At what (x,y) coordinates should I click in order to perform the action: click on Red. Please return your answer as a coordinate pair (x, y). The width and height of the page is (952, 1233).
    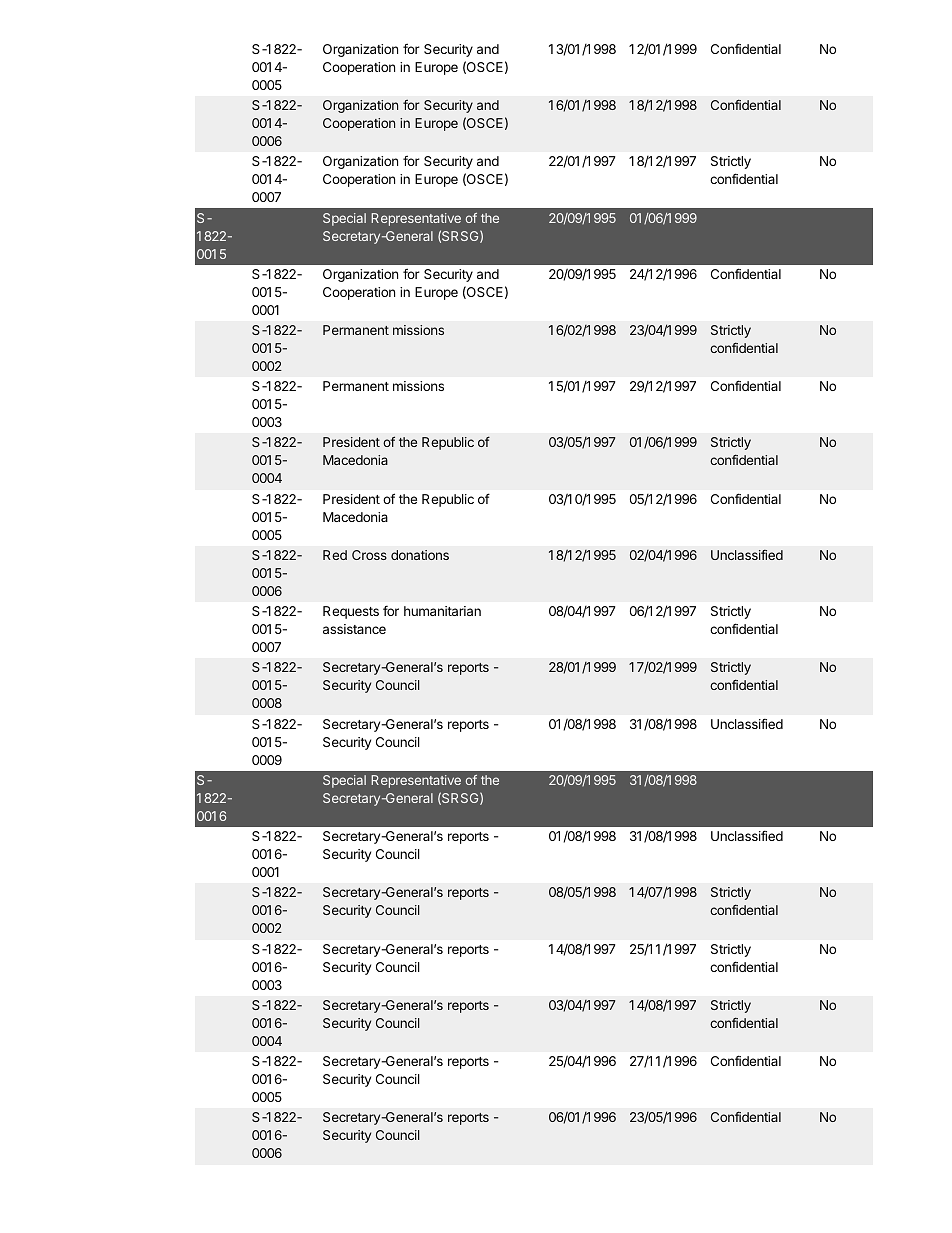
    Looking at the image, I should click on (335, 555).
